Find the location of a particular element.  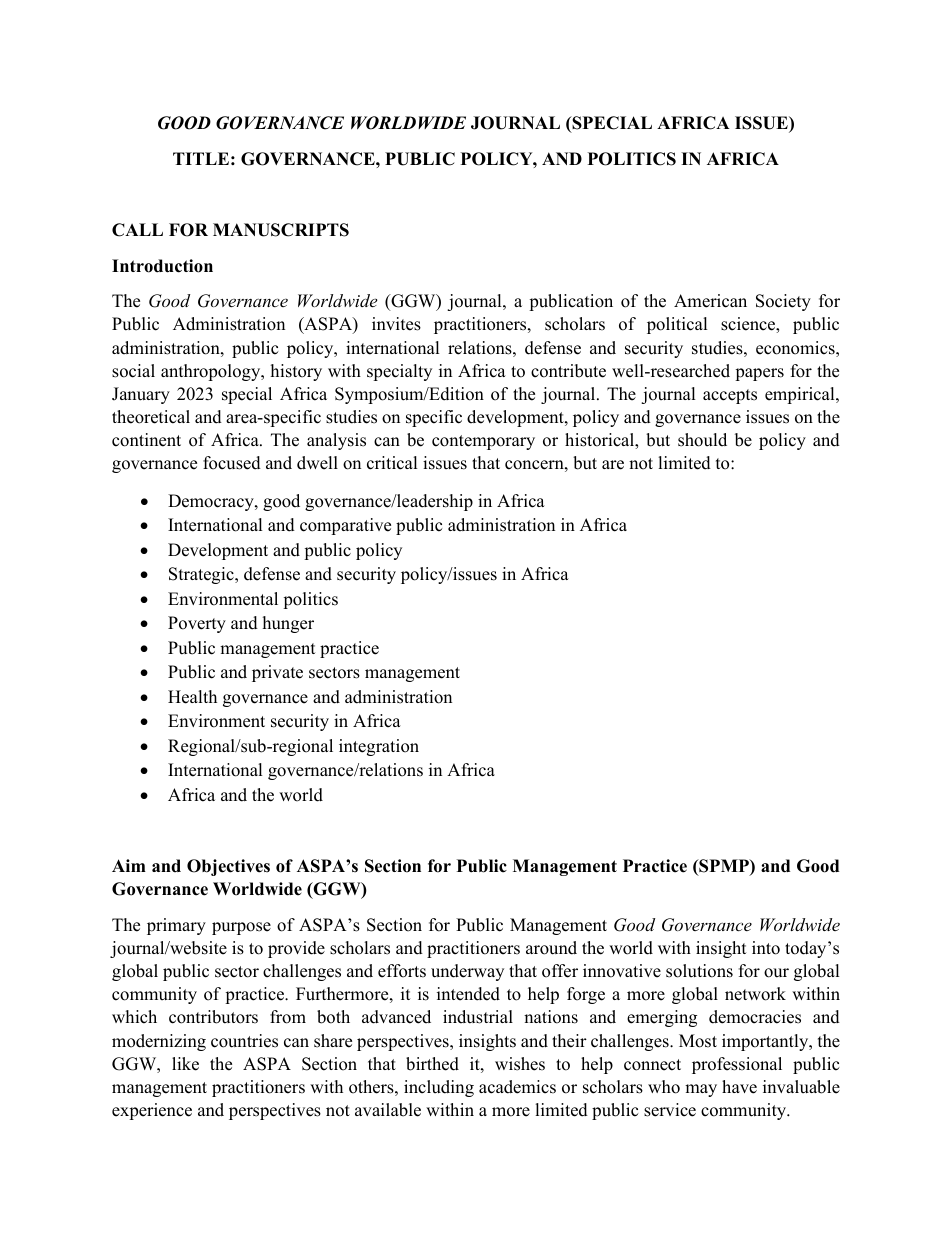

invites is located at coordinates (396, 324).
